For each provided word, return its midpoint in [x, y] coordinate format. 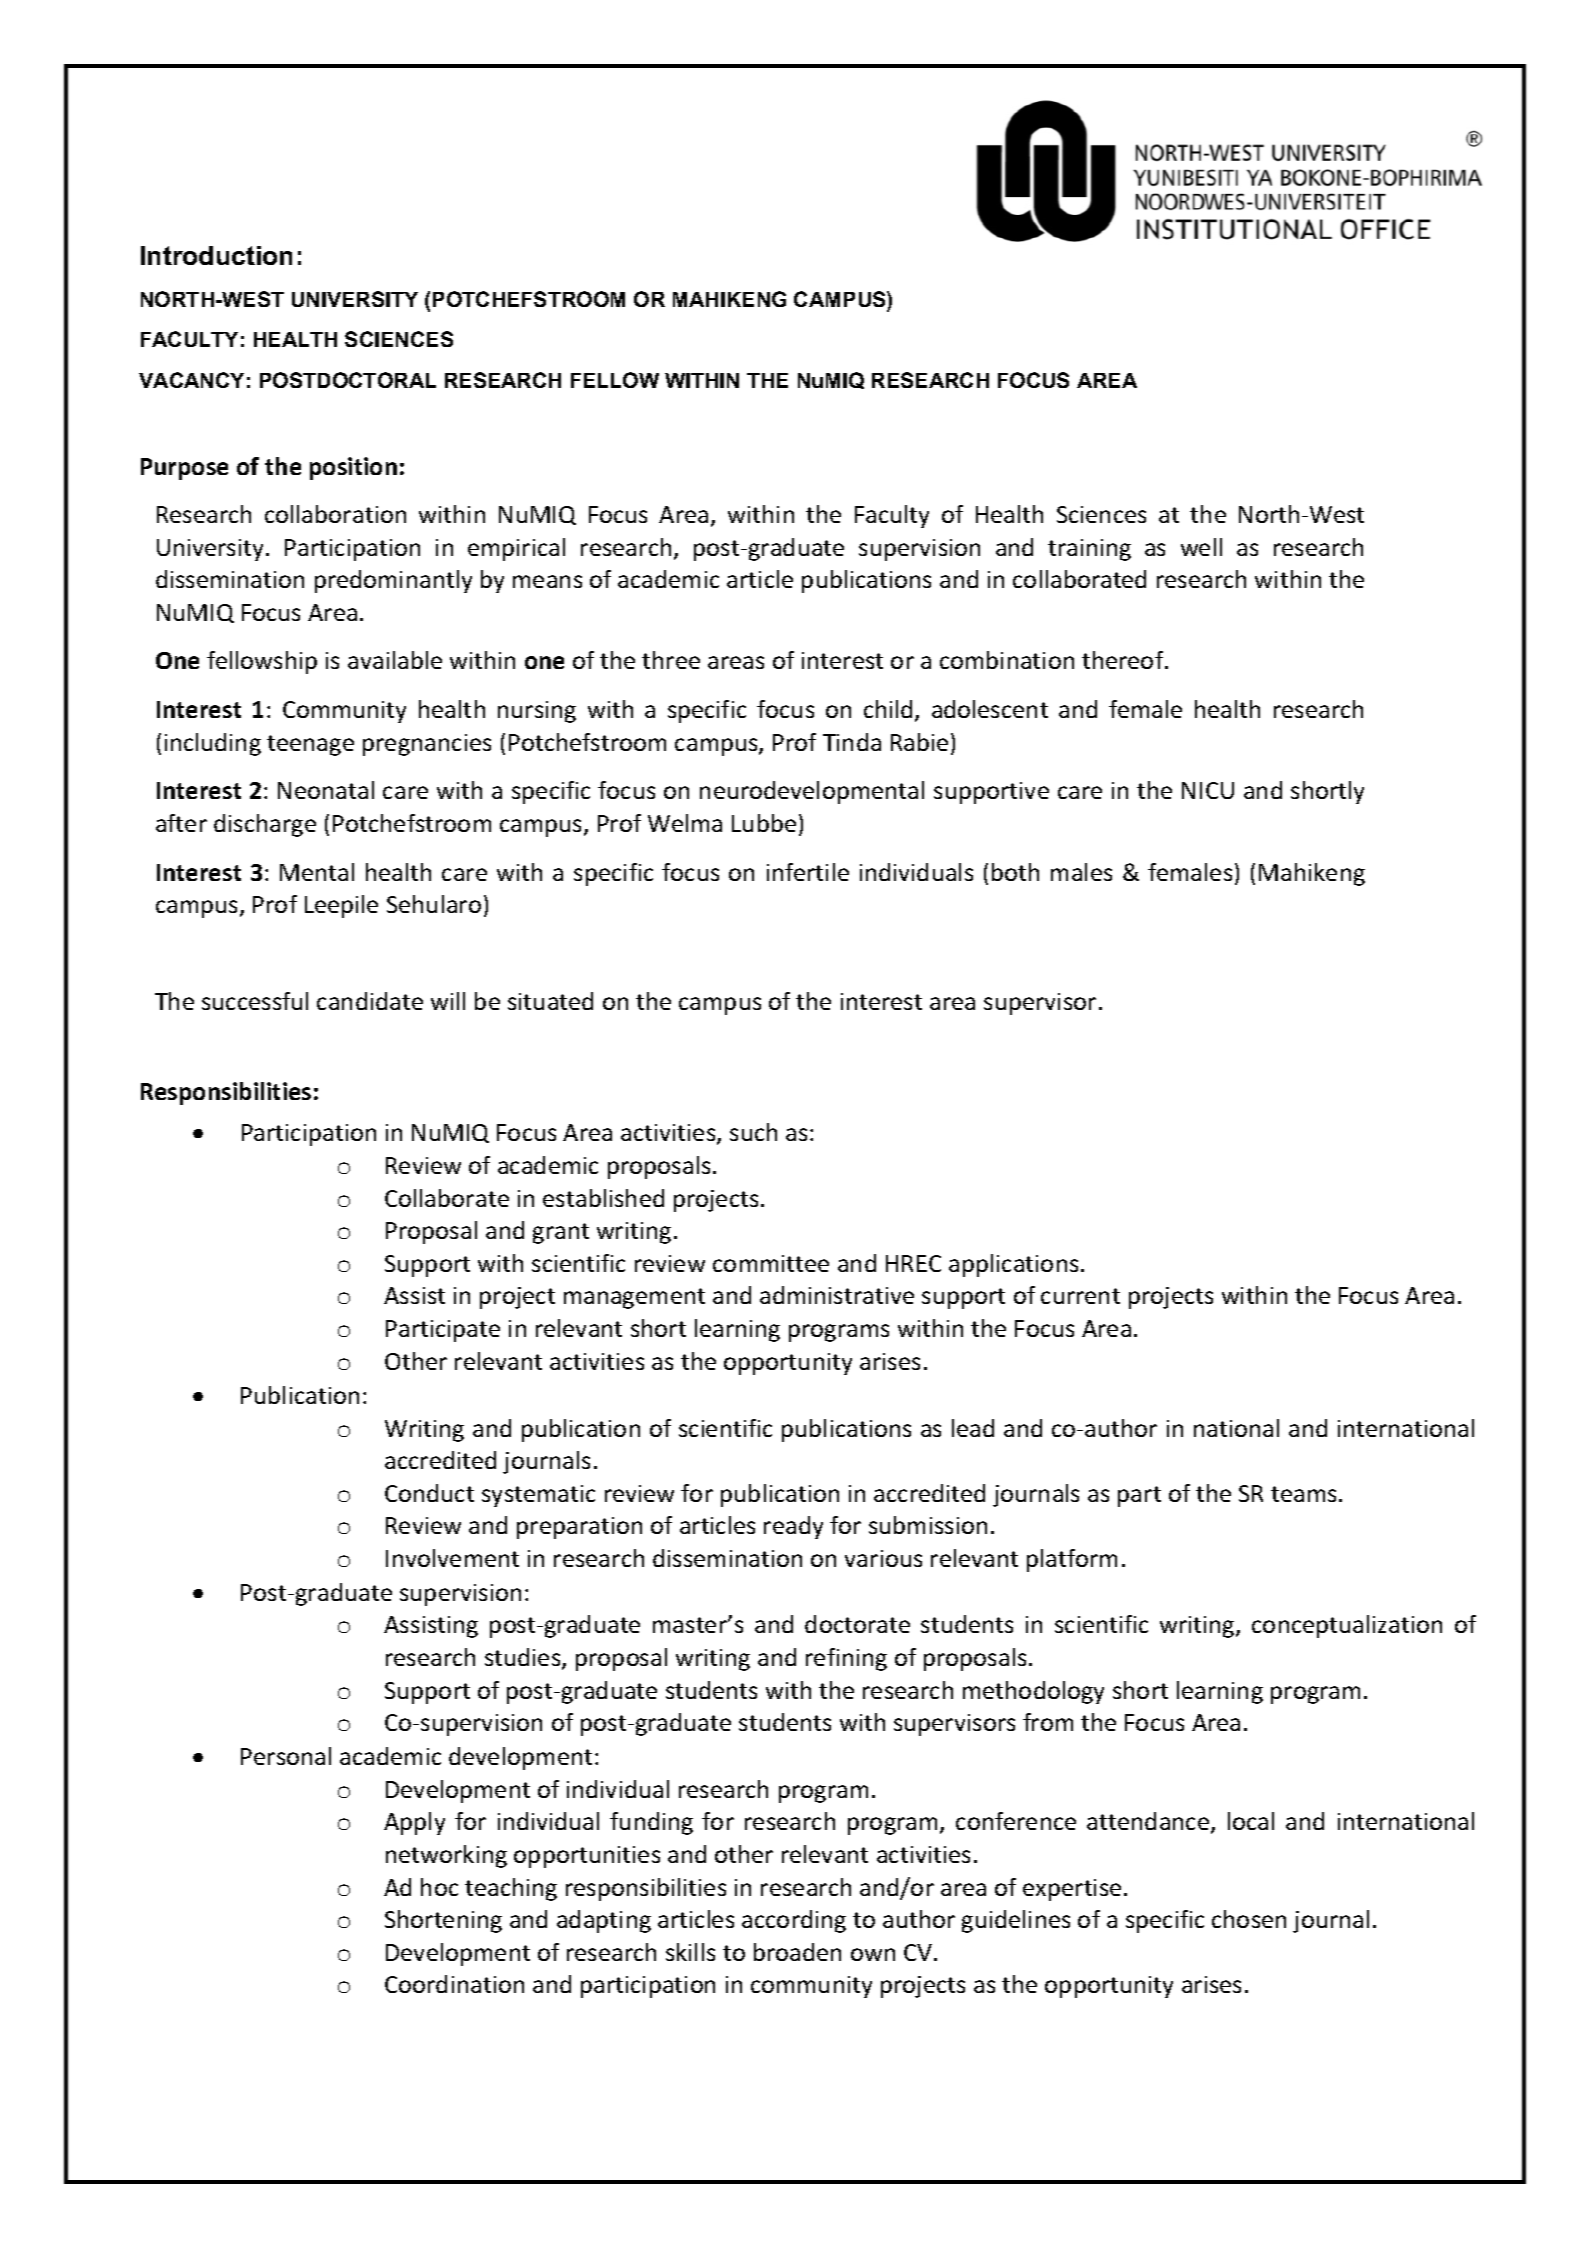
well [1201, 547]
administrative [837, 1295]
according [794, 1921]
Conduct [429, 1493]
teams [1303, 1494]
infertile [808, 872]
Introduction [216, 255]
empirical [516, 549]
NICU [1208, 790]
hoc [439, 1887]
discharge [265, 825]
